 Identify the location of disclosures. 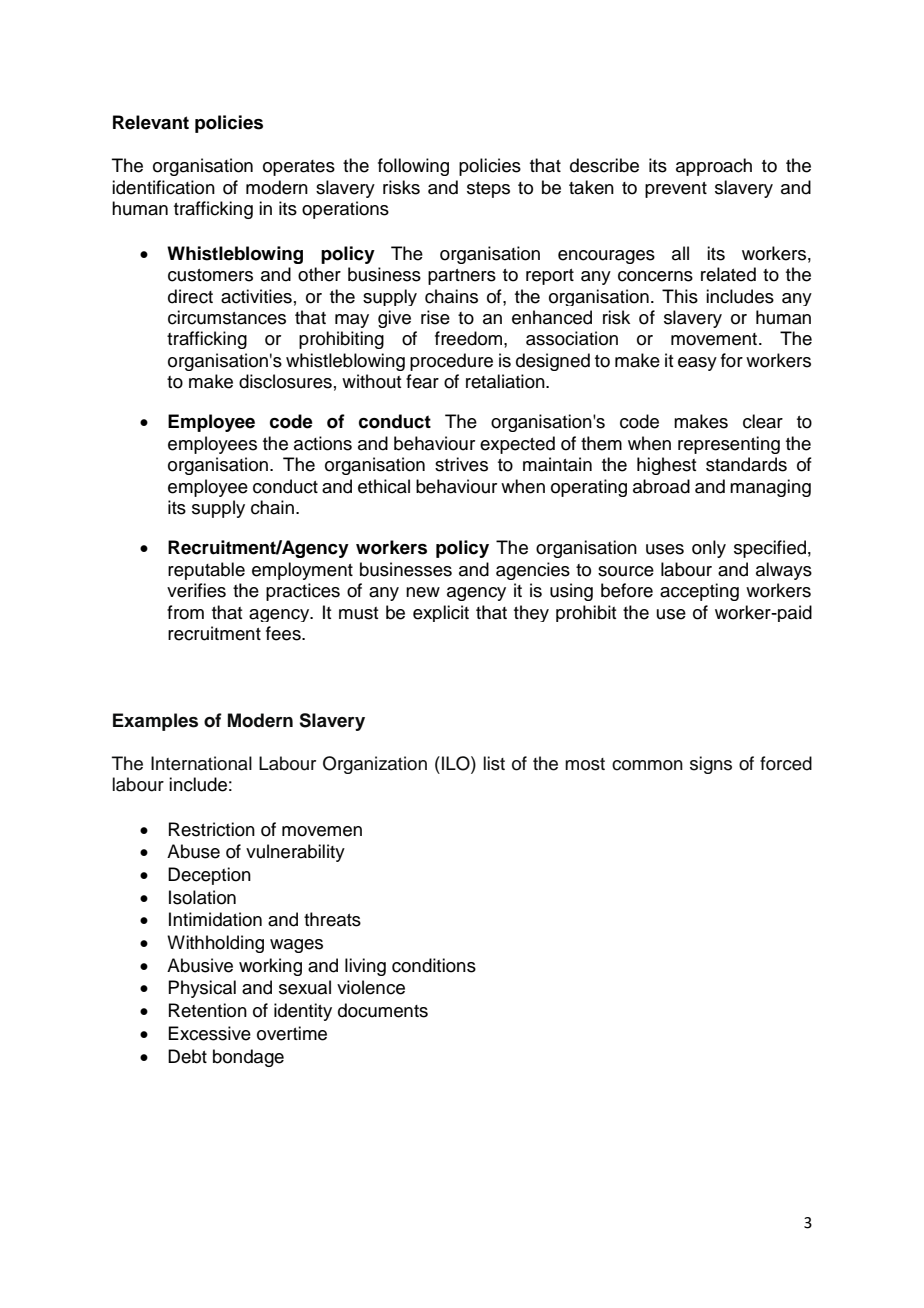
(285, 381).
